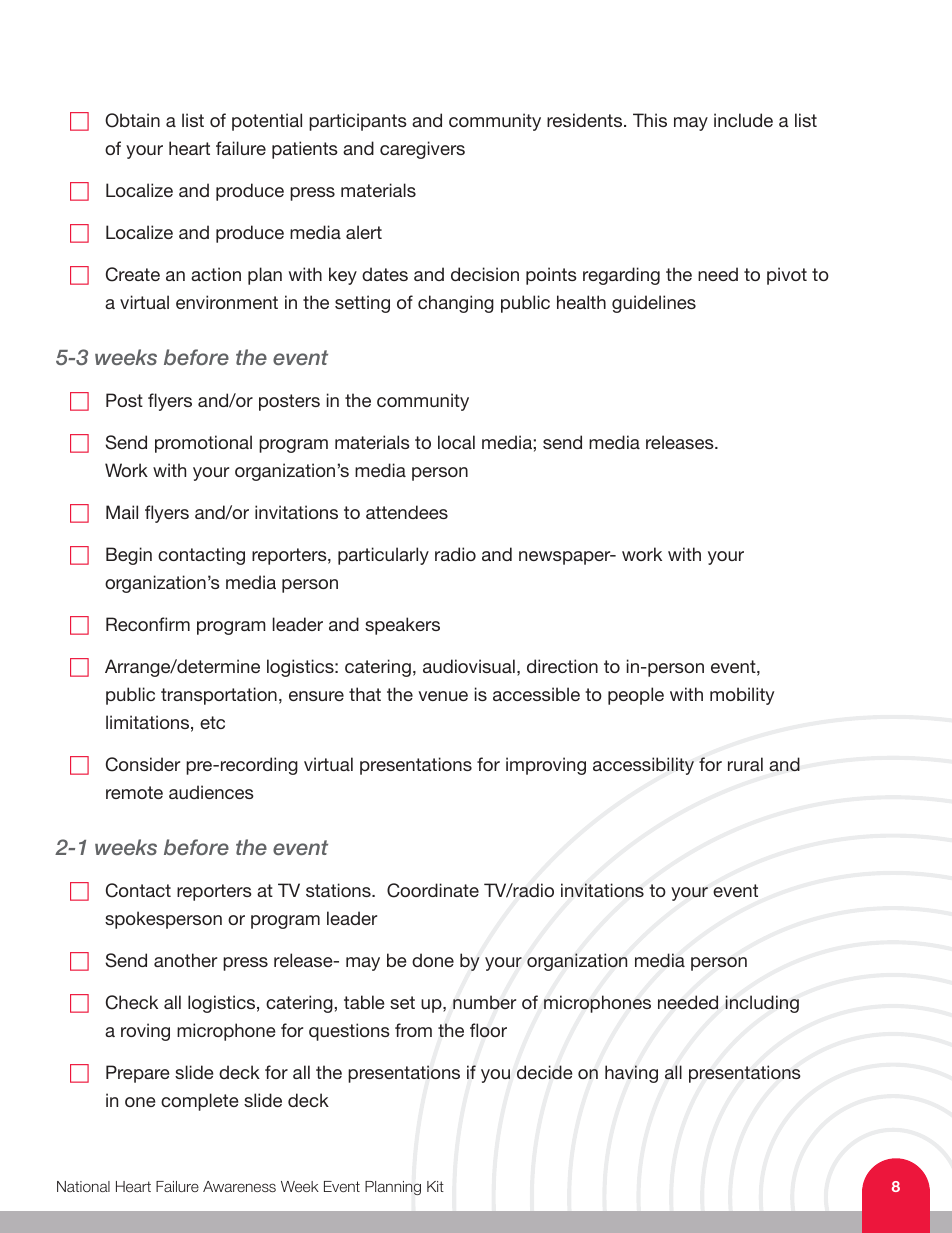  I want to click on complete, so click(199, 1102).
